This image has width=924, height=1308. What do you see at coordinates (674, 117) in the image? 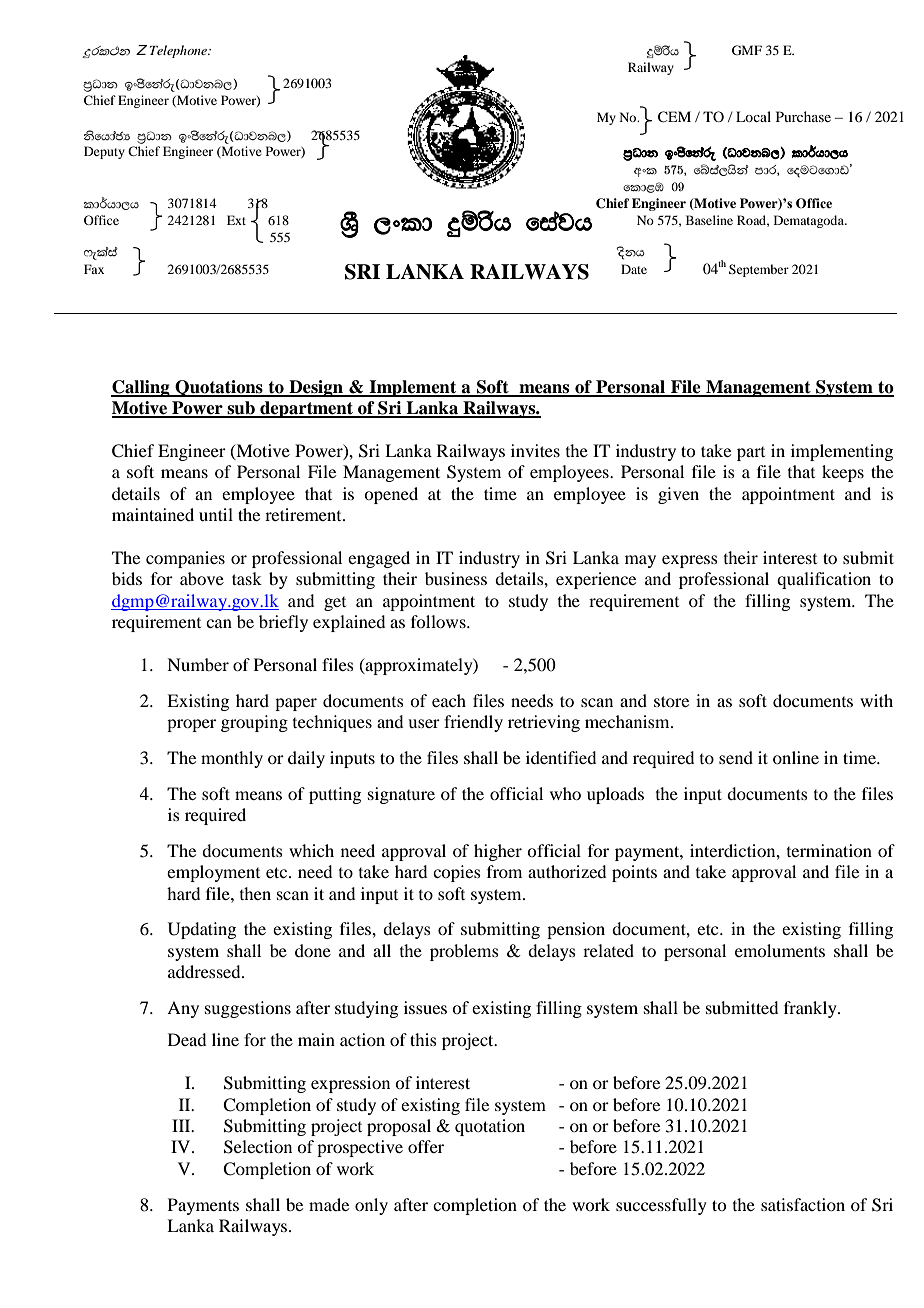
I see `CEM` at bounding box center [674, 117].
